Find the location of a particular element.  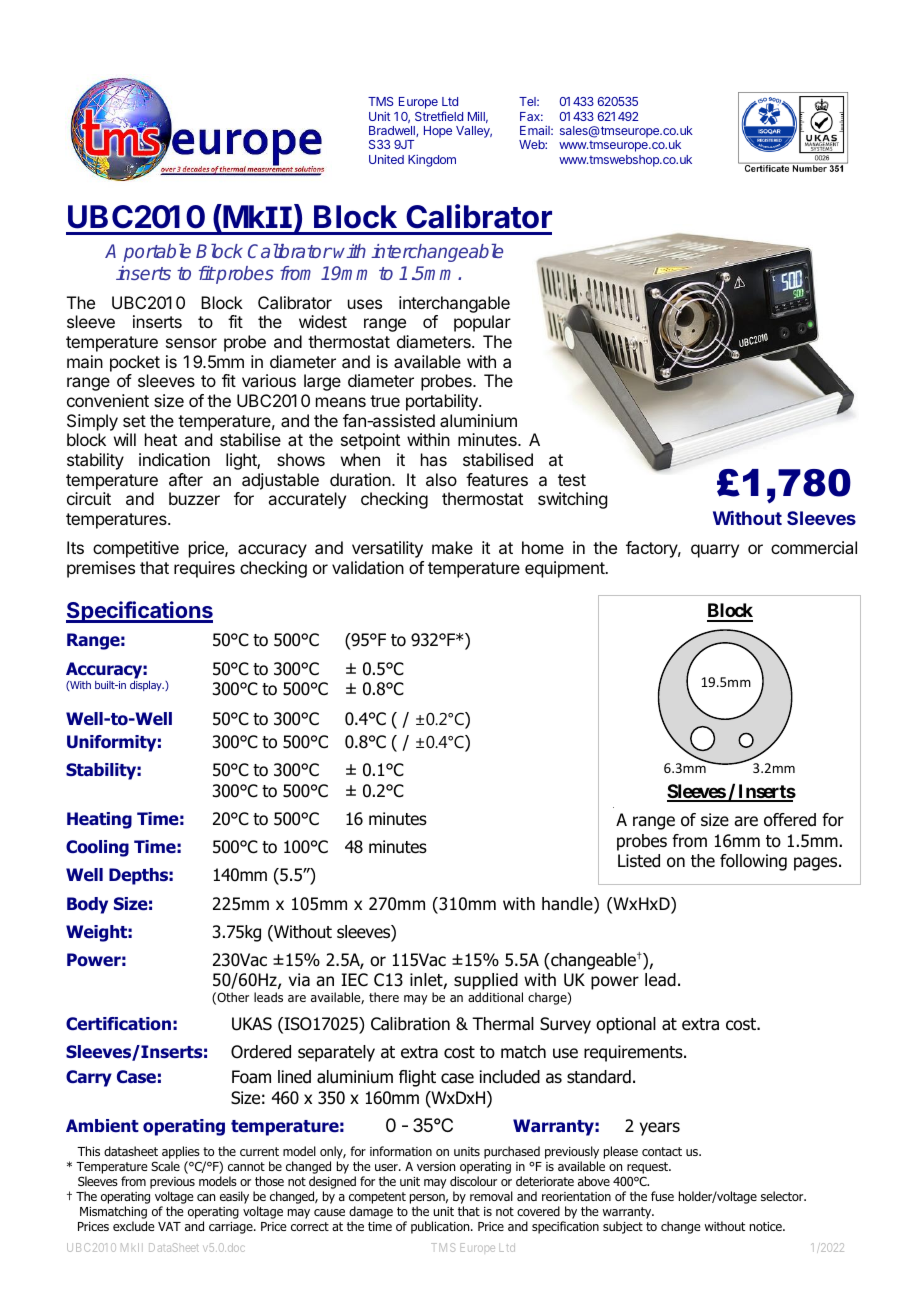

popular is located at coordinates (482, 323).
